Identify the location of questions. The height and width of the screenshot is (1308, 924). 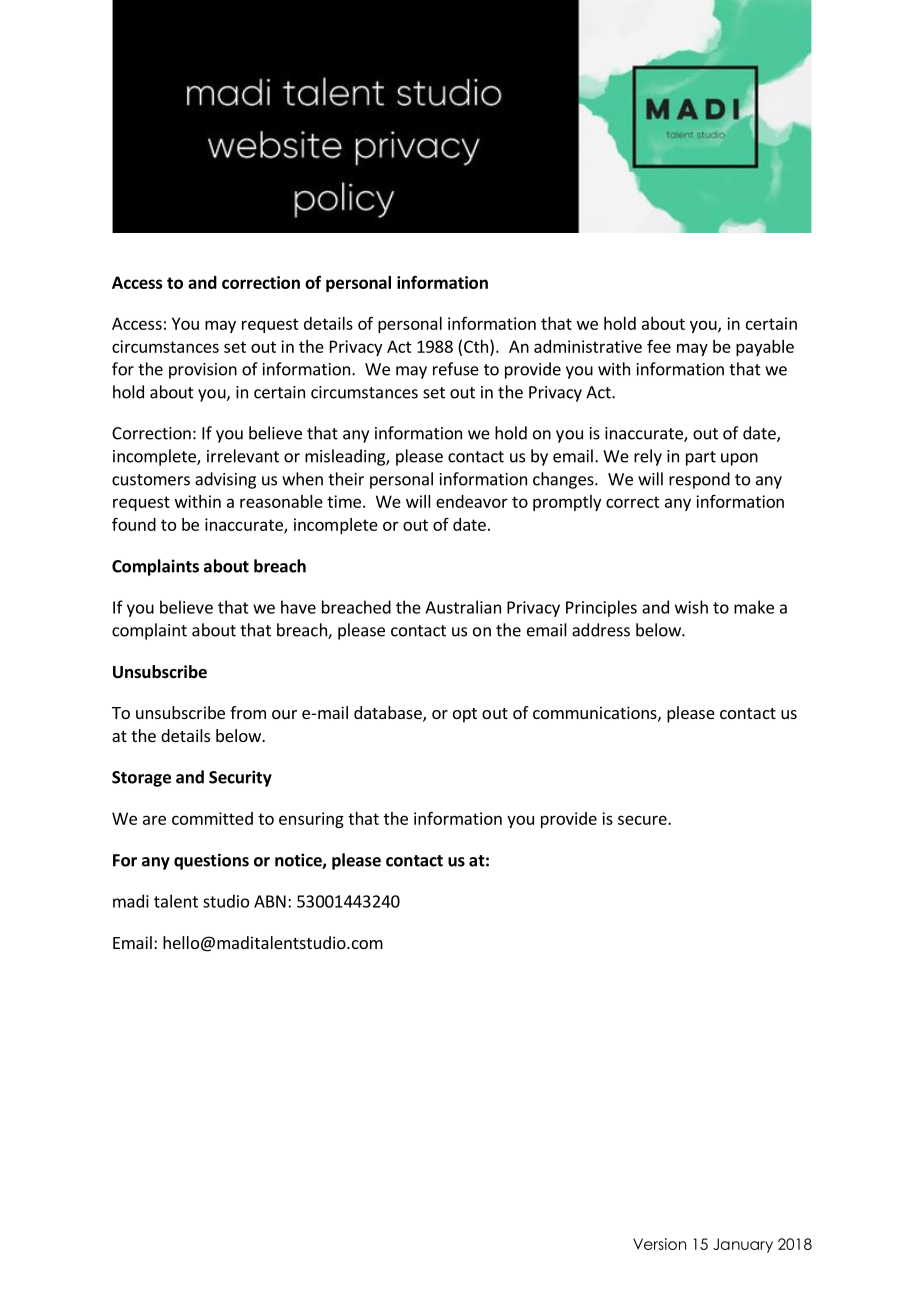
(211, 861).
